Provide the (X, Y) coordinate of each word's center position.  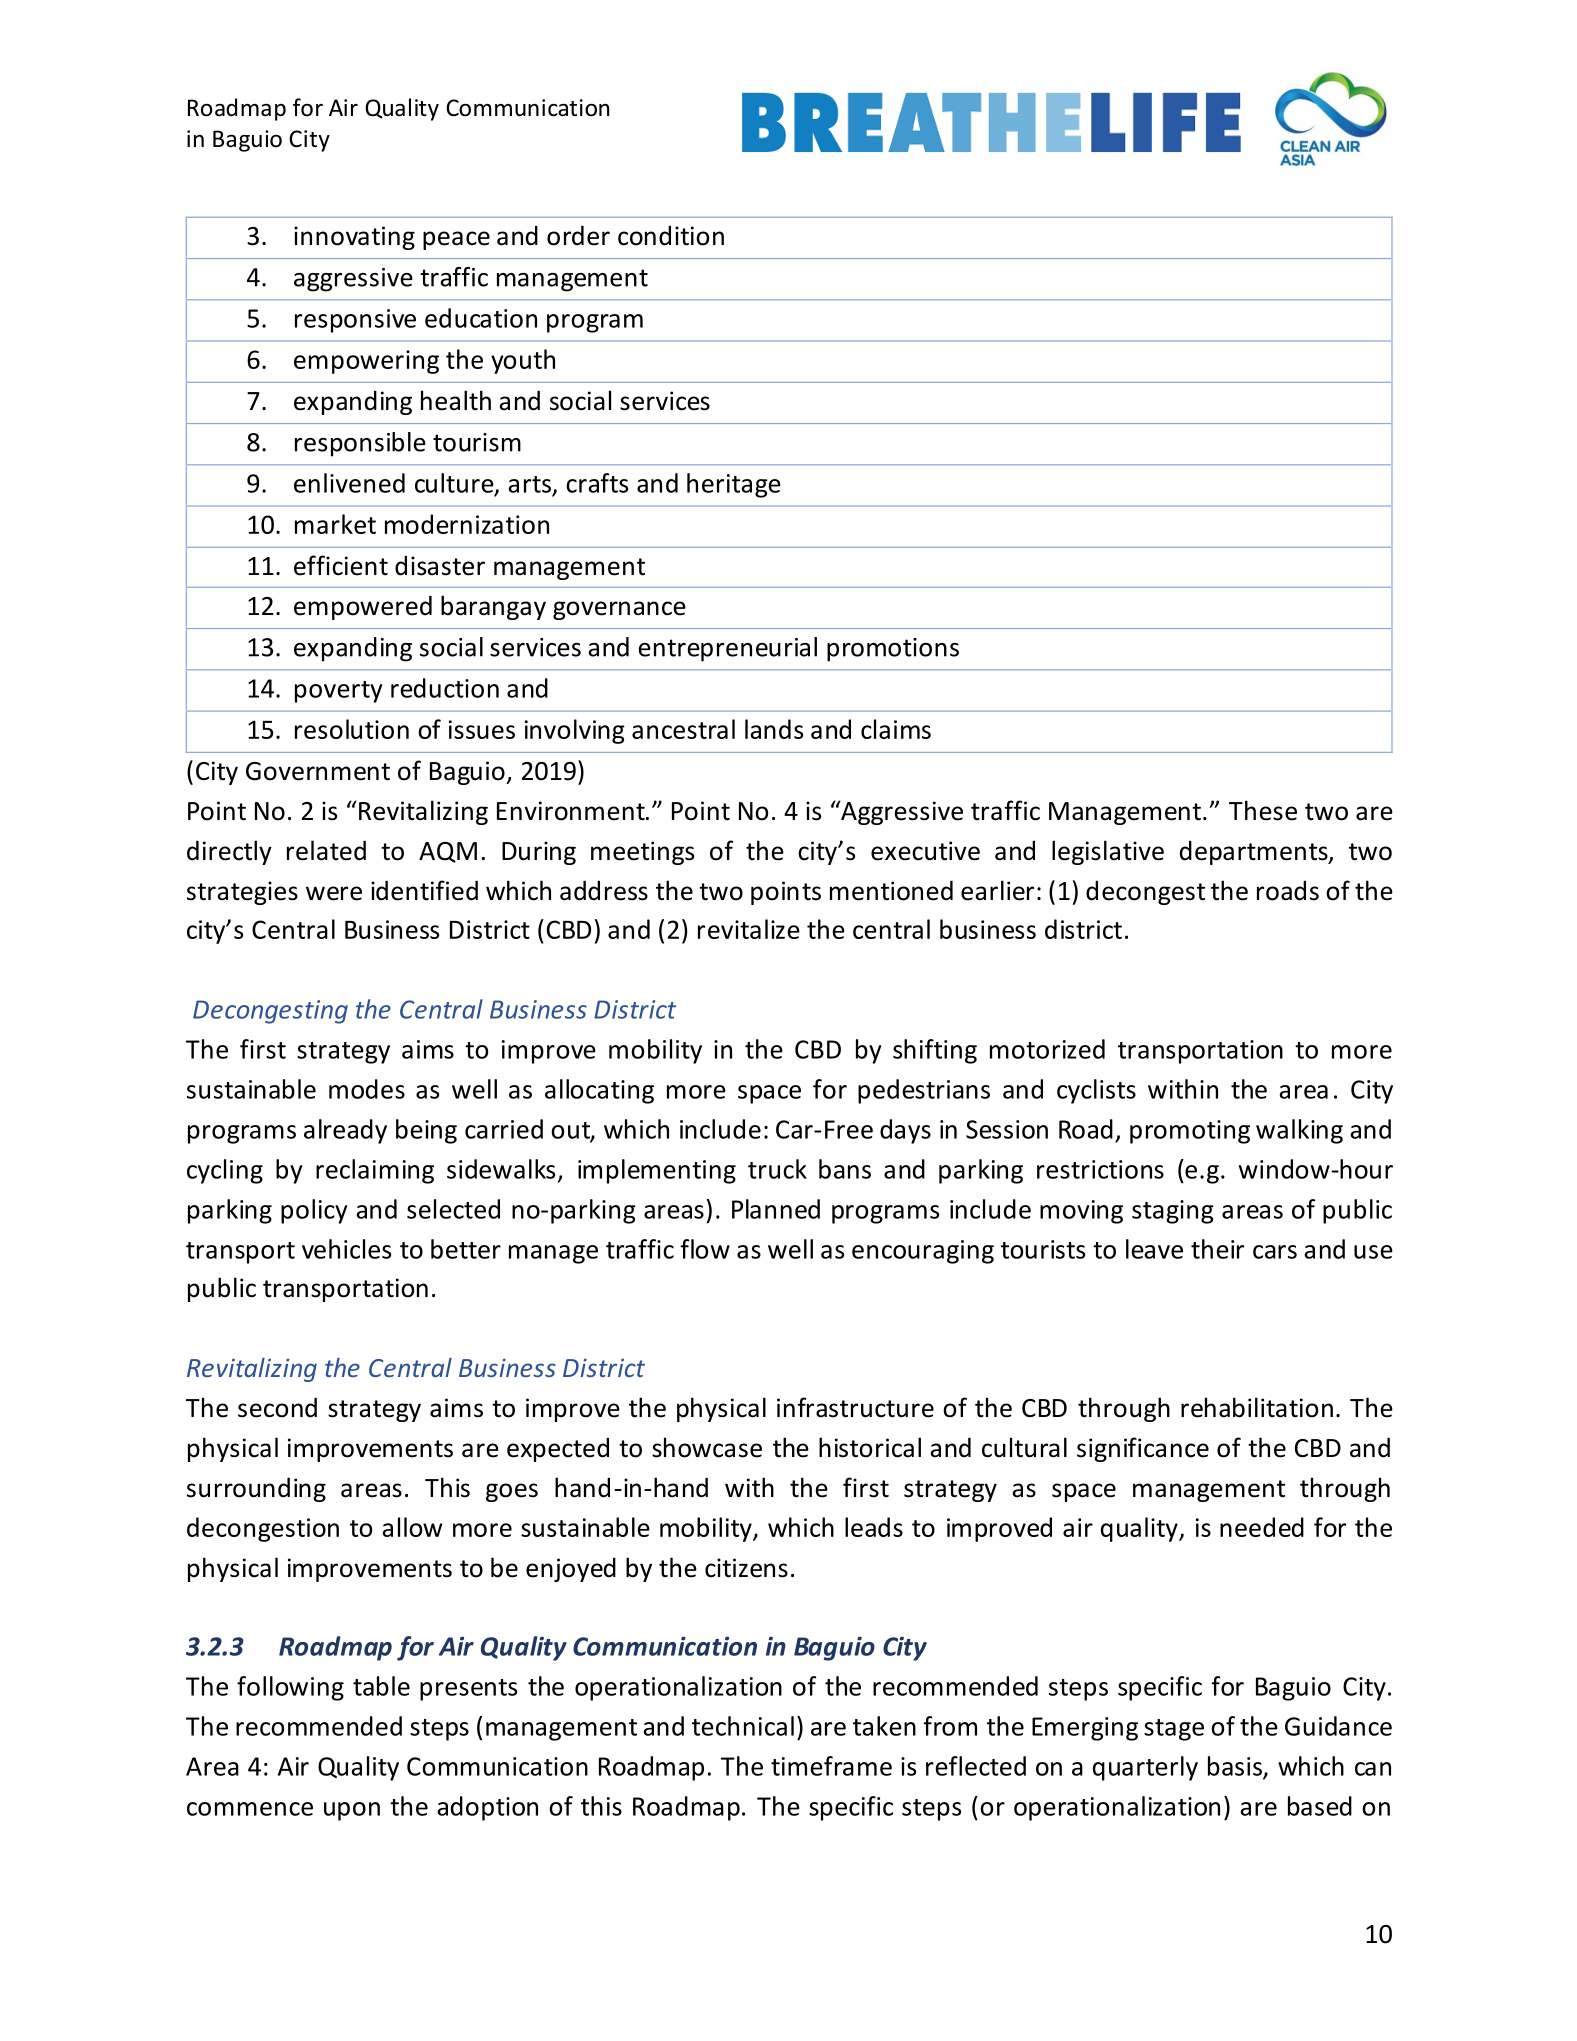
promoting (1190, 1132)
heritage (734, 485)
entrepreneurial (727, 649)
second (277, 1407)
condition (671, 236)
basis (1236, 1767)
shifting (935, 1051)
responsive (355, 321)
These (1263, 810)
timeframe (831, 1766)
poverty (338, 692)
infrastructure (855, 1407)
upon (352, 1811)
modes (367, 1089)
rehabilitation (1257, 1407)
